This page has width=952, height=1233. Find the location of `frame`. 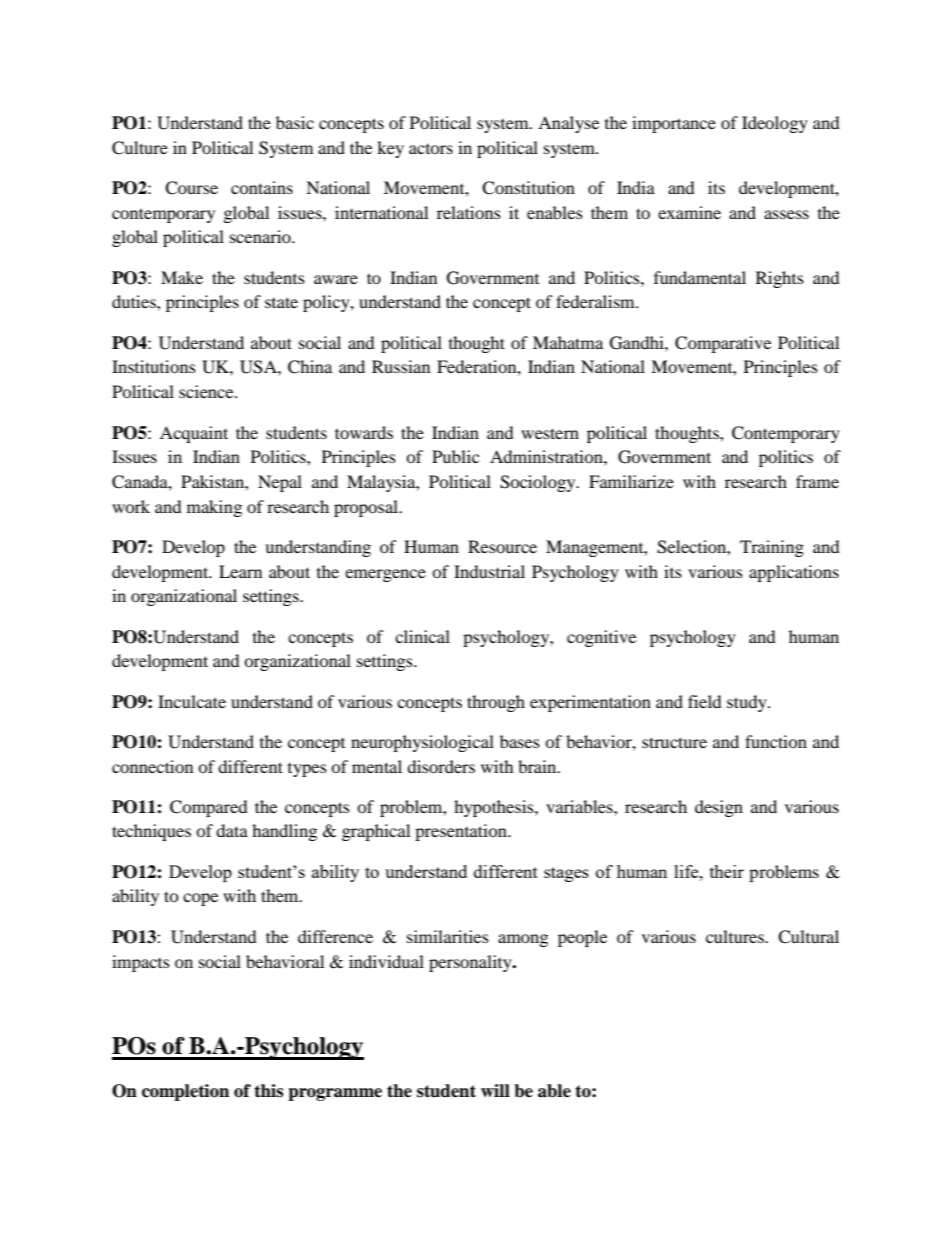

frame is located at coordinates (817, 481).
